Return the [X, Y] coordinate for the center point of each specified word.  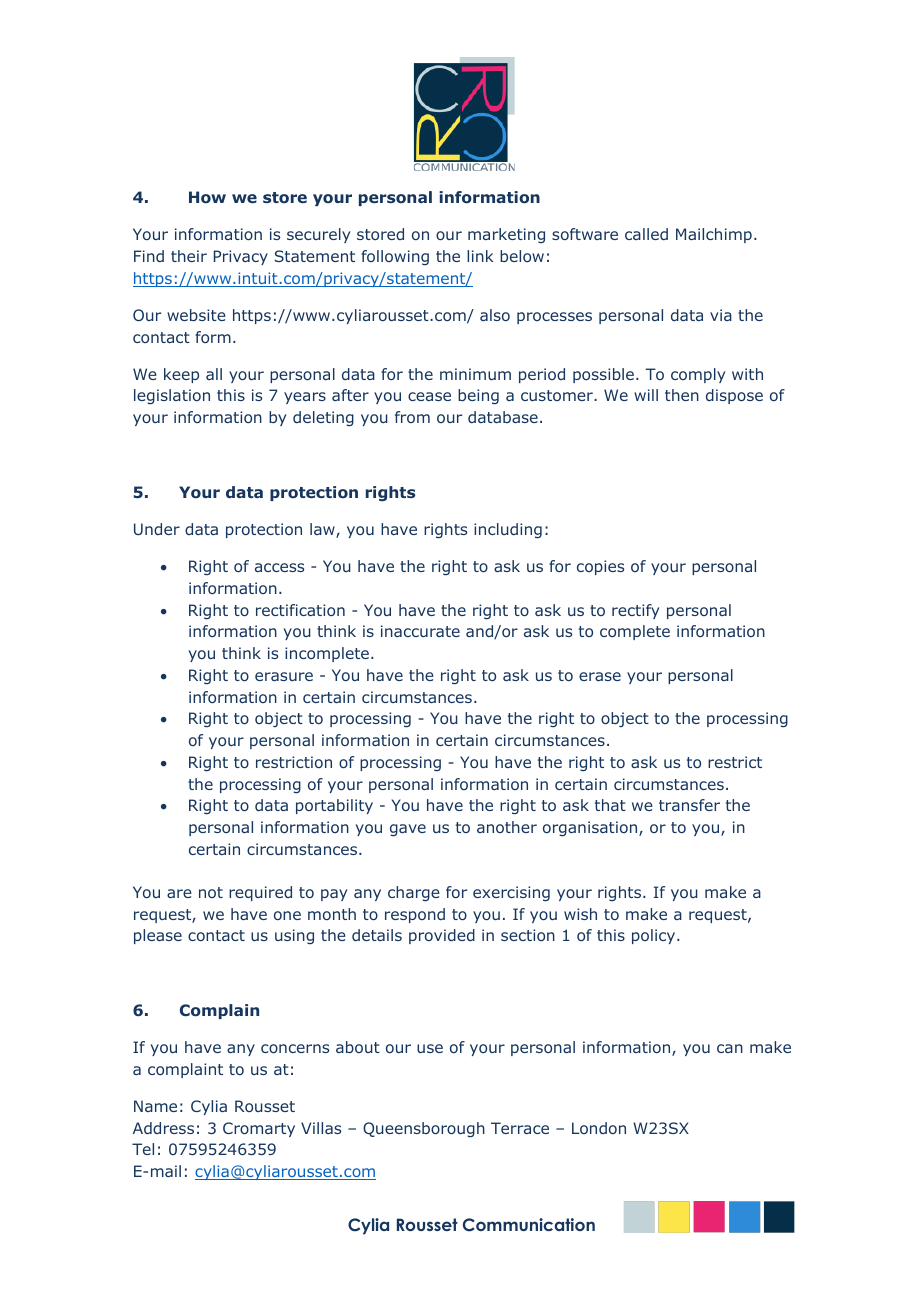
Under [157, 529]
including [508, 530]
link [480, 256]
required [260, 893]
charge [414, 893]
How [207, 197]
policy [655, 936]
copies [600, 567]
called [646, 234]
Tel [143, 1149]
